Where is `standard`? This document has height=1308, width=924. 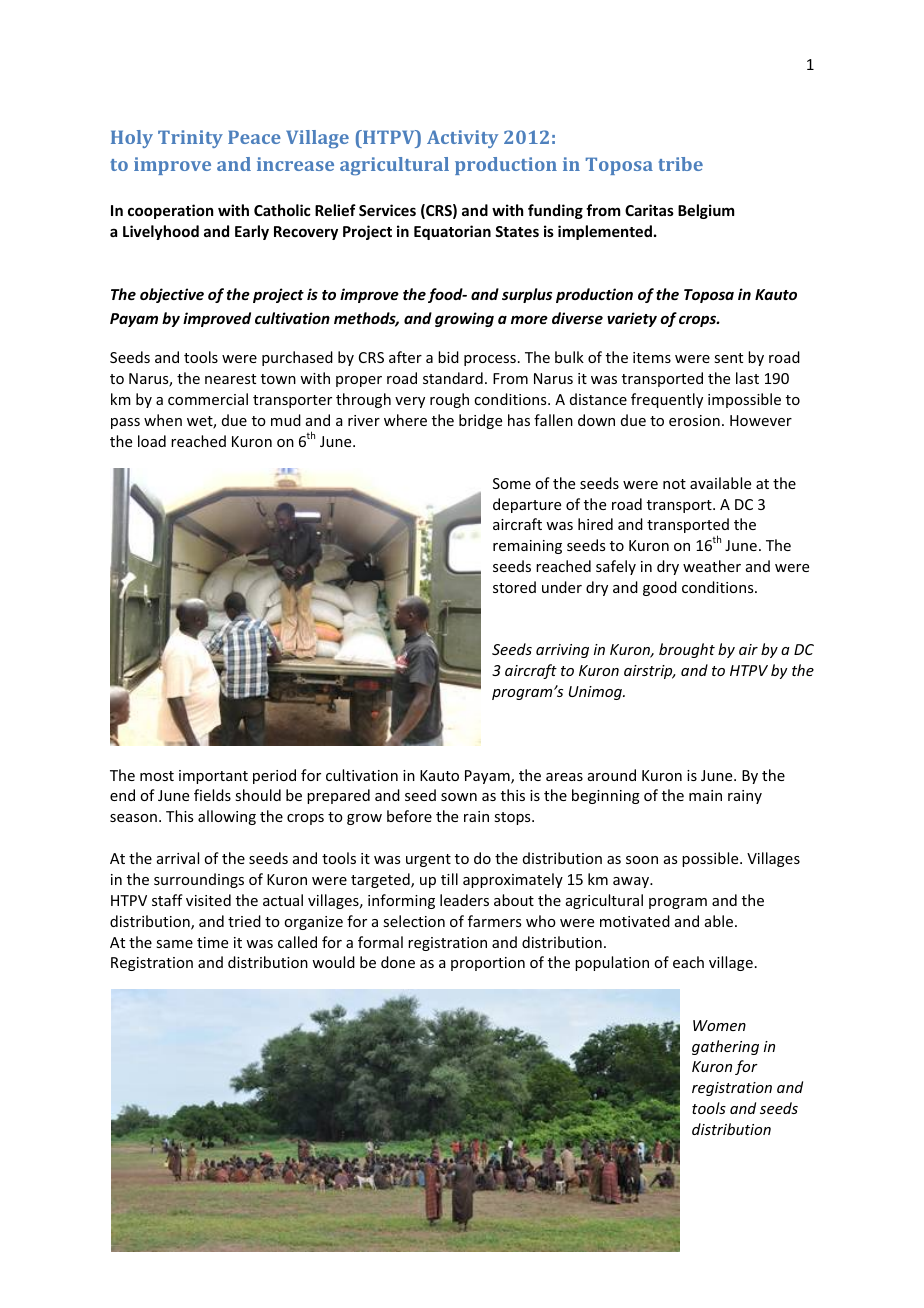 standard is located at coordinates (453, 378).
